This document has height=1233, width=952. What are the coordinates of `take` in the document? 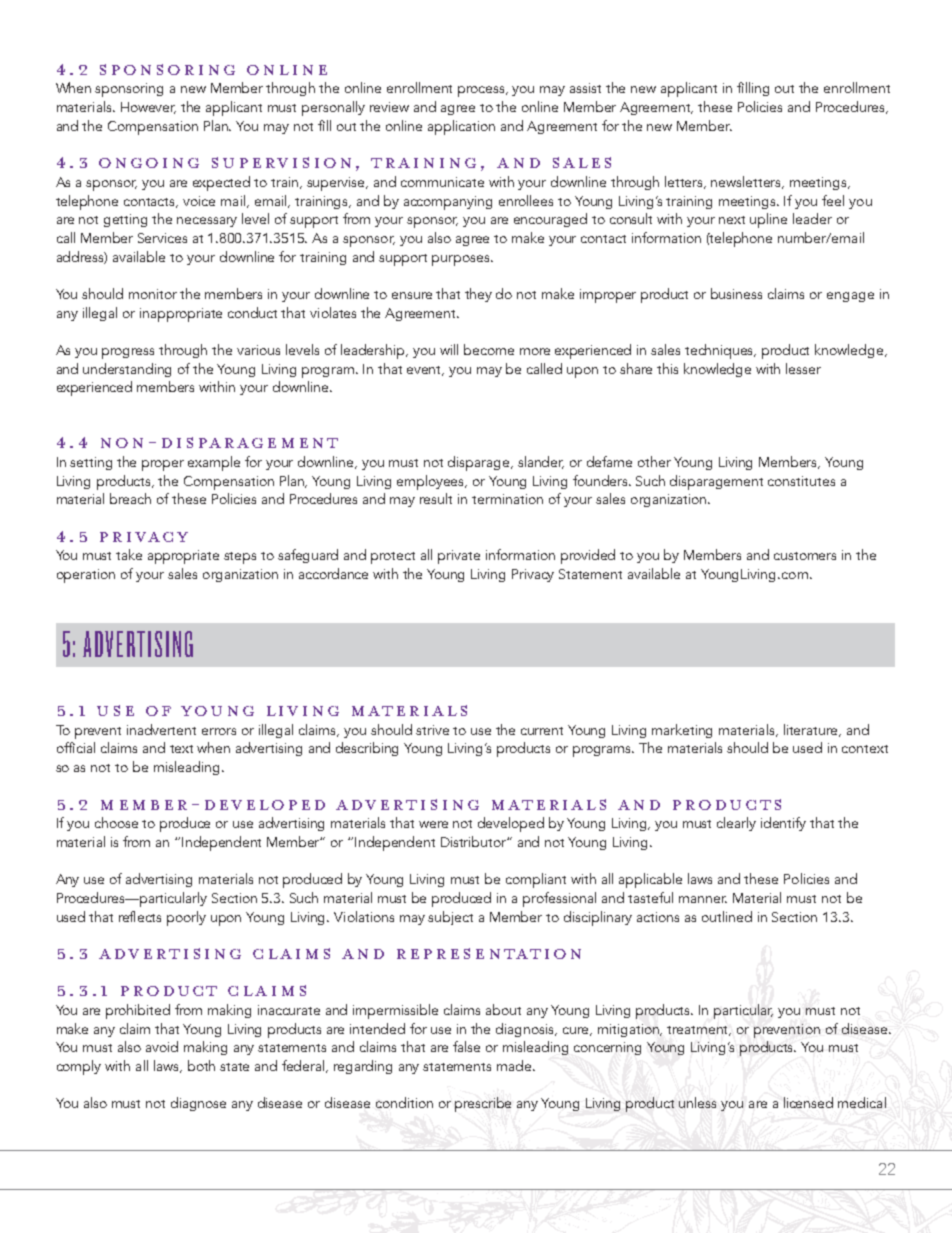 It's located at (129, 554).
